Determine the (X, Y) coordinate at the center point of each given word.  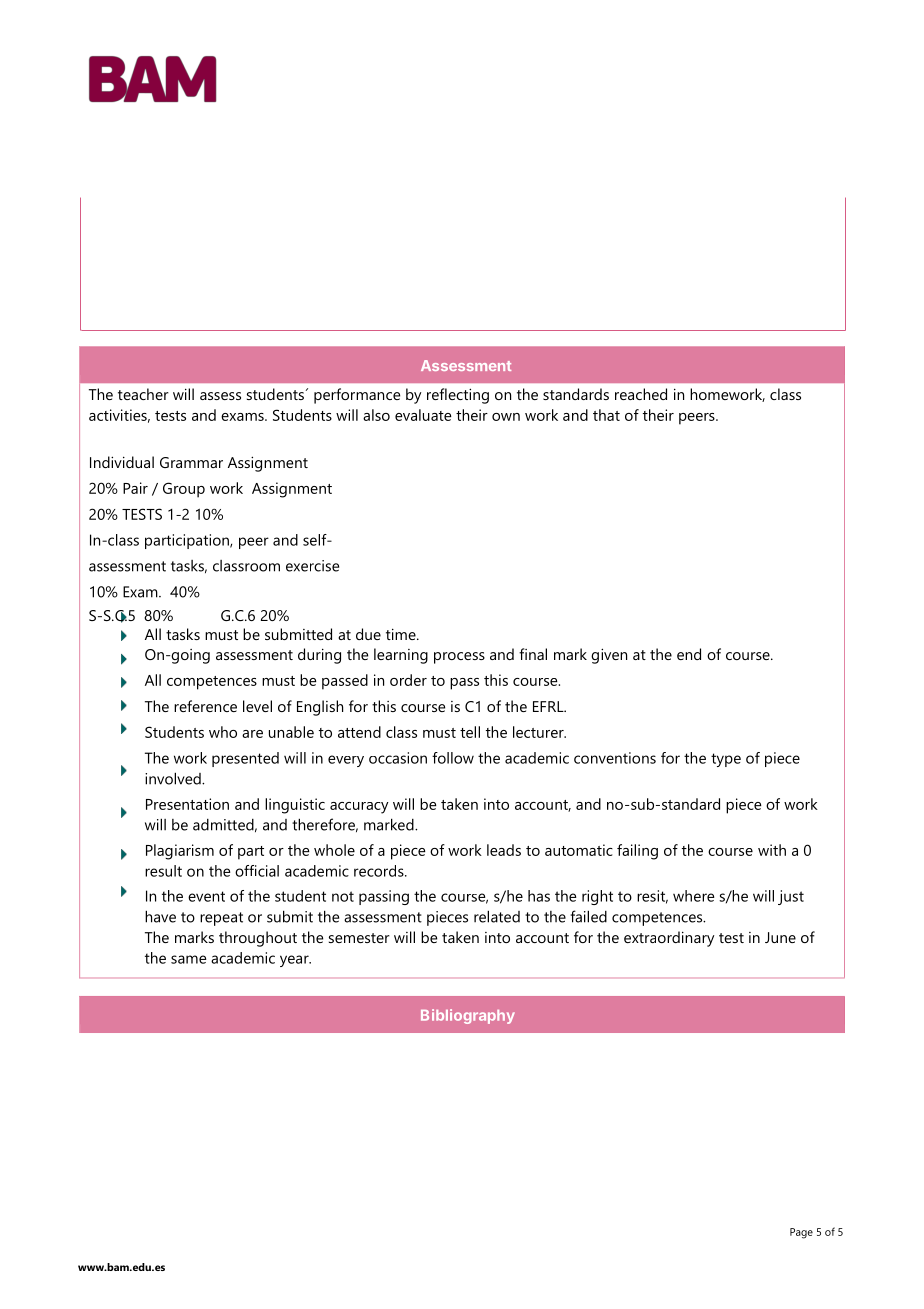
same (189, 959)
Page (801, 1233)
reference (205, 706)
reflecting (458, 396)
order (408, 680)
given (609, 656)
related (497, 916)
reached (641, 394)
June (780, 937)
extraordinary (669, 939)
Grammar (191, 462)
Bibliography (468, 1016)
